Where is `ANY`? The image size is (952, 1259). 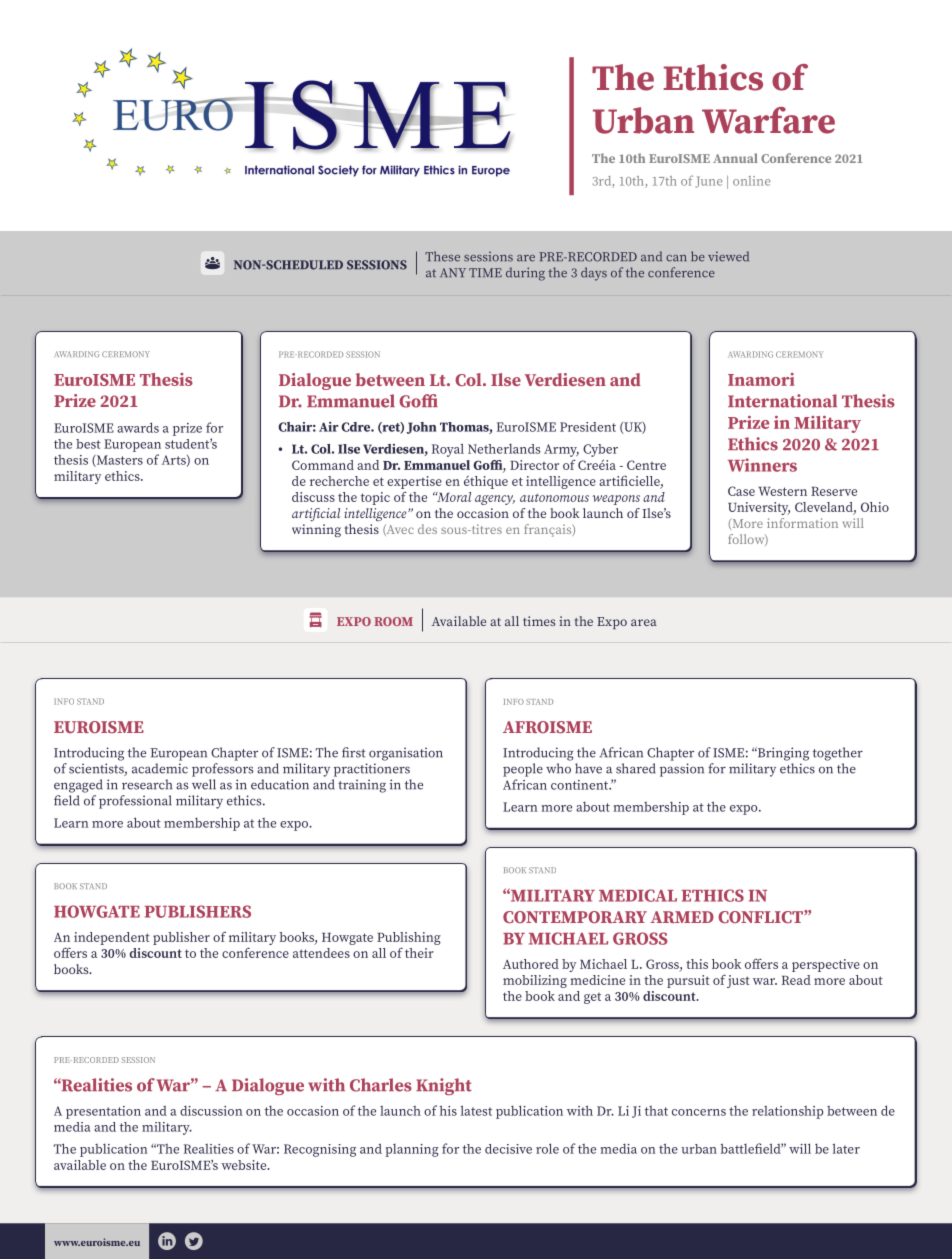
ANY is located at coordinates (453, 272).
